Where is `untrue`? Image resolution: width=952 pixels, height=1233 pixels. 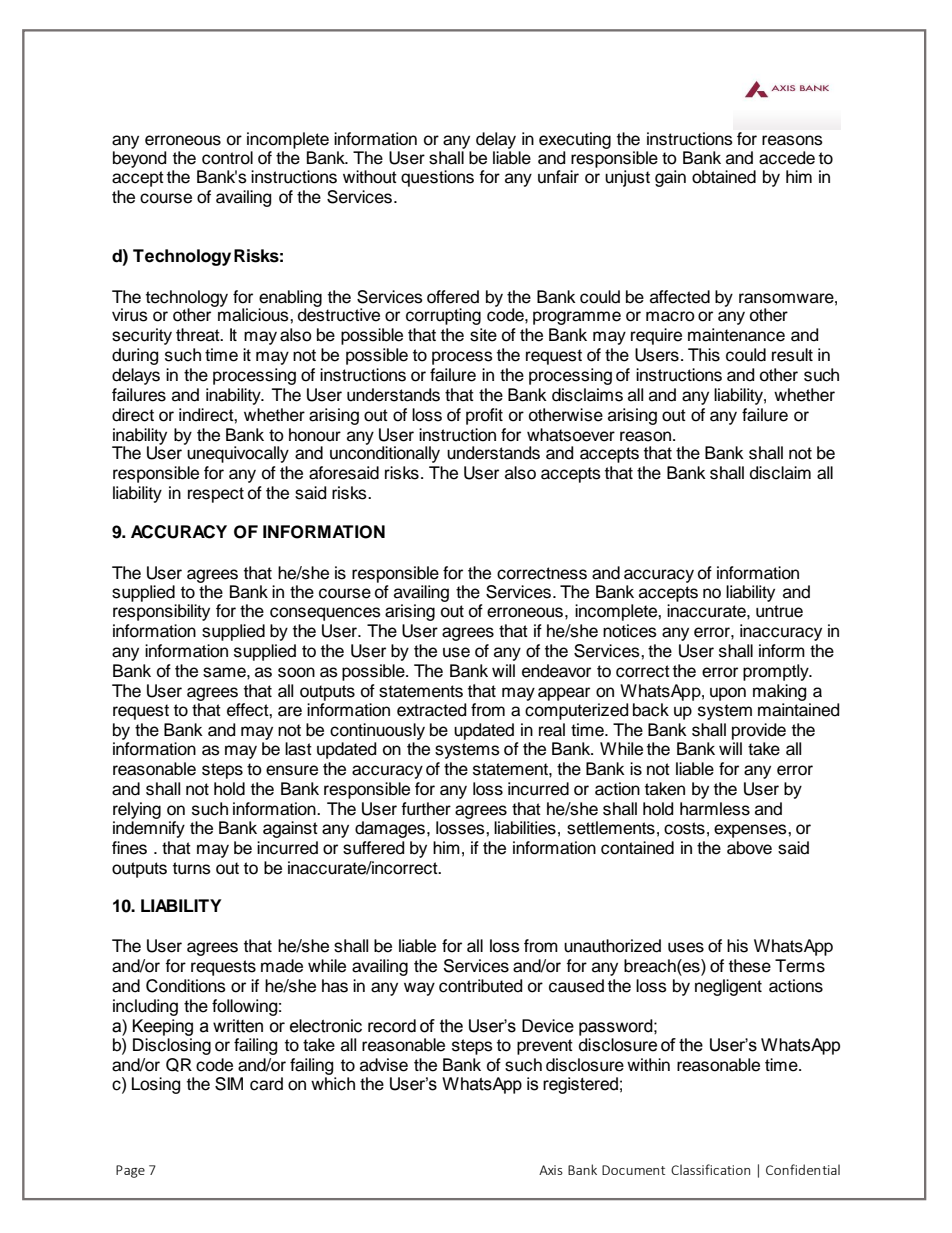
untrue is located at coordinates (779, 611).
